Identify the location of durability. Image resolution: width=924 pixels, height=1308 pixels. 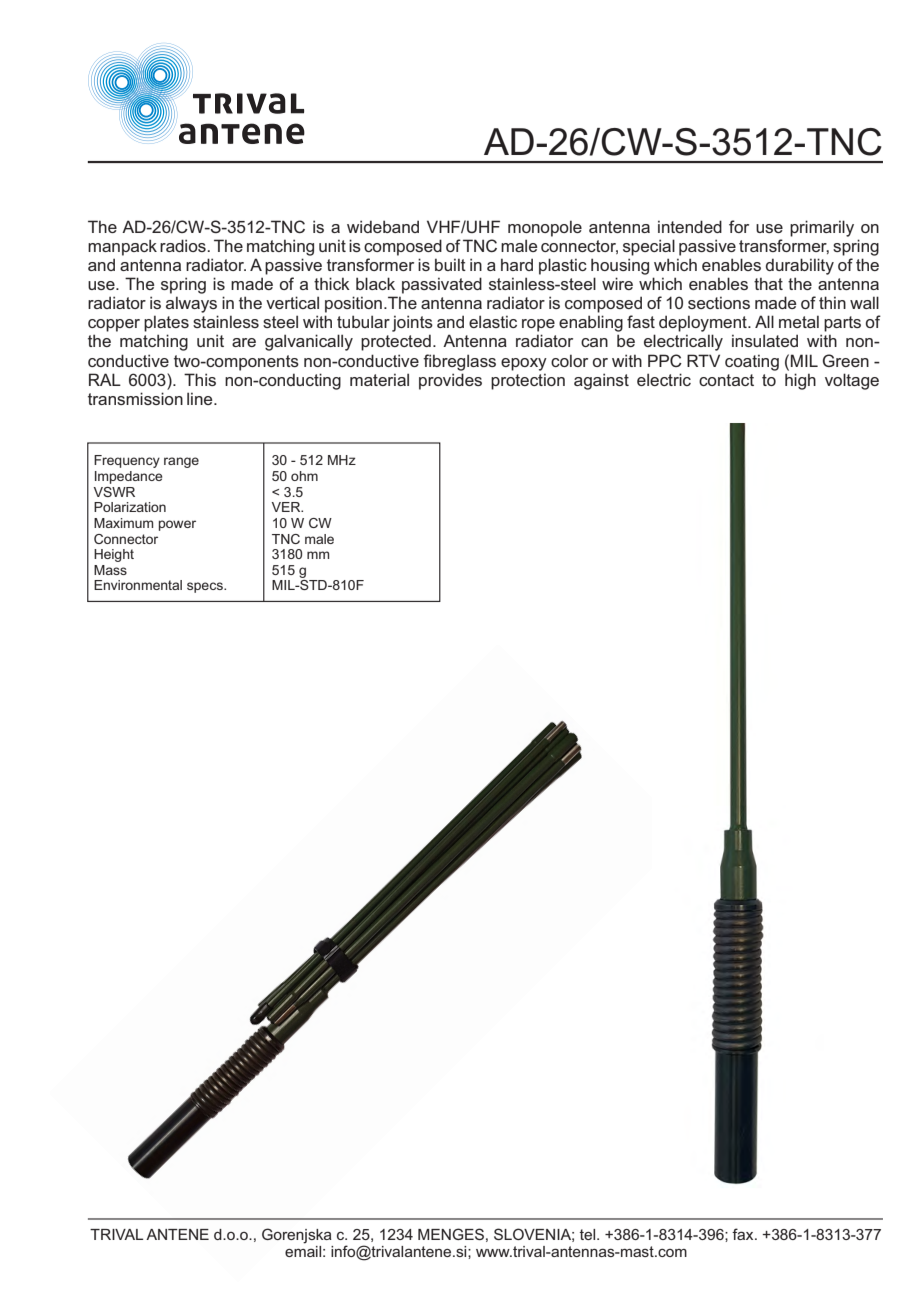
(800, 266).
